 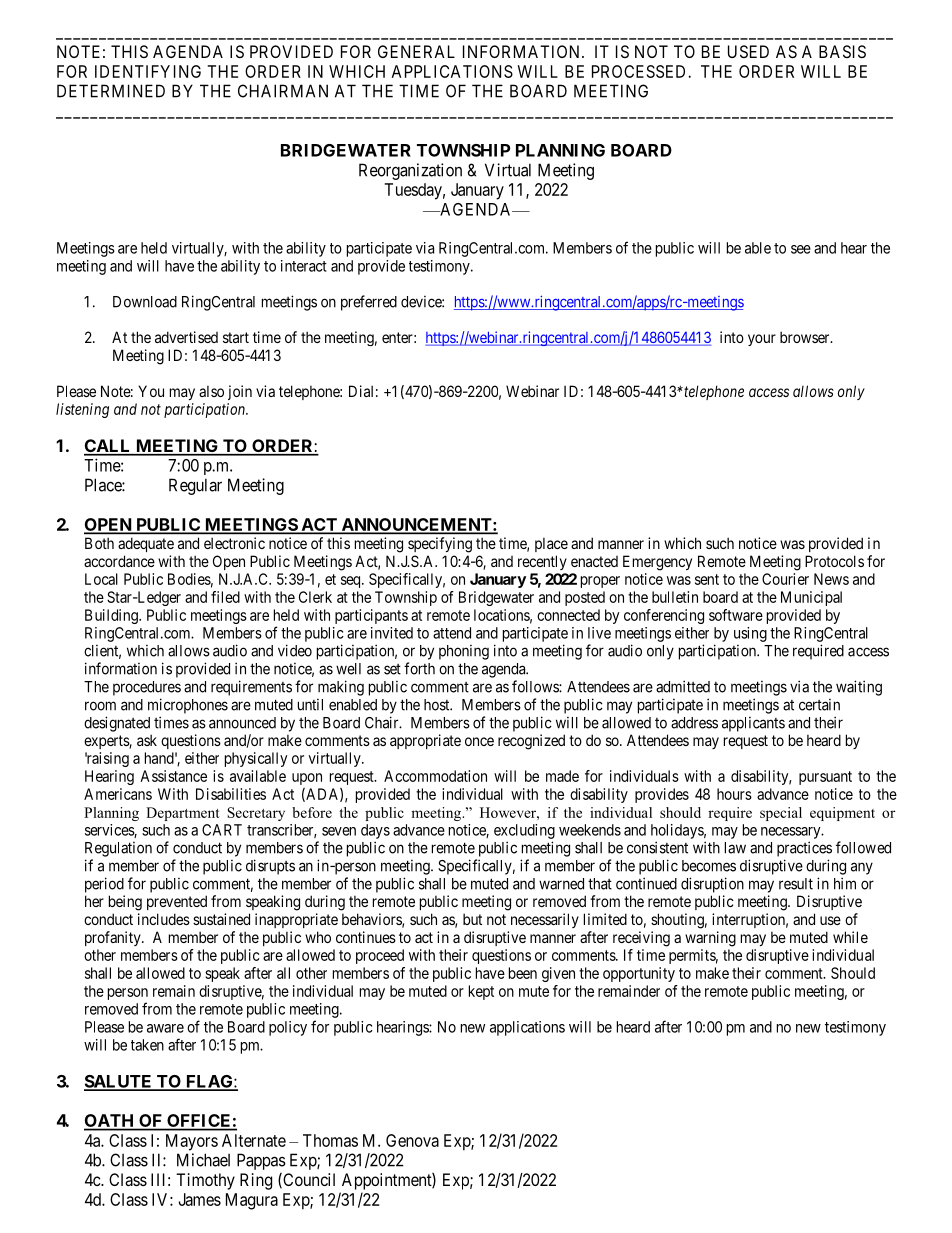 What do you see at coordinates (330, 1140) in the screenshot?
I see `Thomas` at bounding box center [330, 1140].
